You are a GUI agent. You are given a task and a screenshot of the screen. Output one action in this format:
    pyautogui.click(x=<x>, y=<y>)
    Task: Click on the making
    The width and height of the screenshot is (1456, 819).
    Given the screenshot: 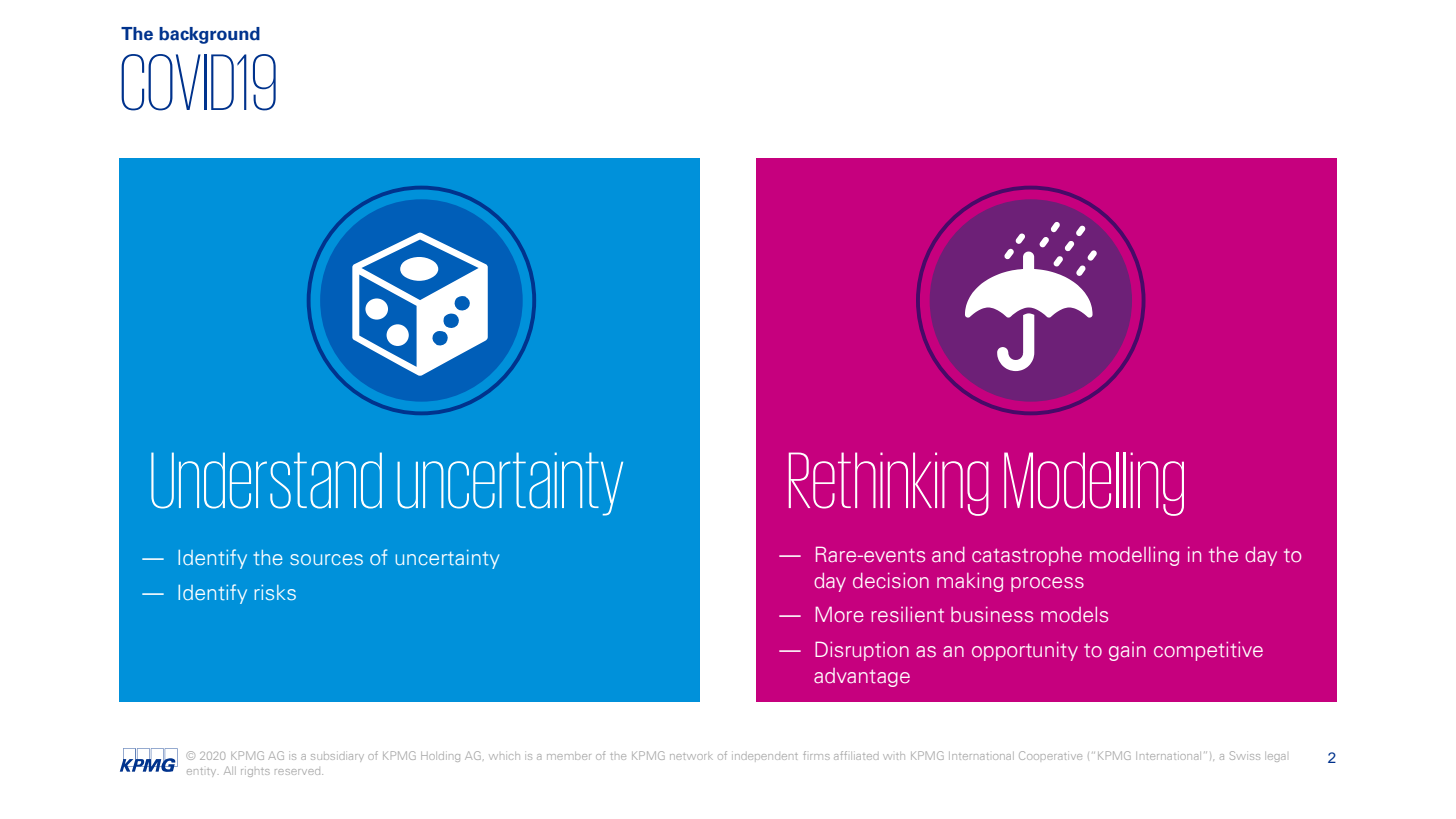 What is the action you would take?
    pyautogui.click(x=970, y=582)
